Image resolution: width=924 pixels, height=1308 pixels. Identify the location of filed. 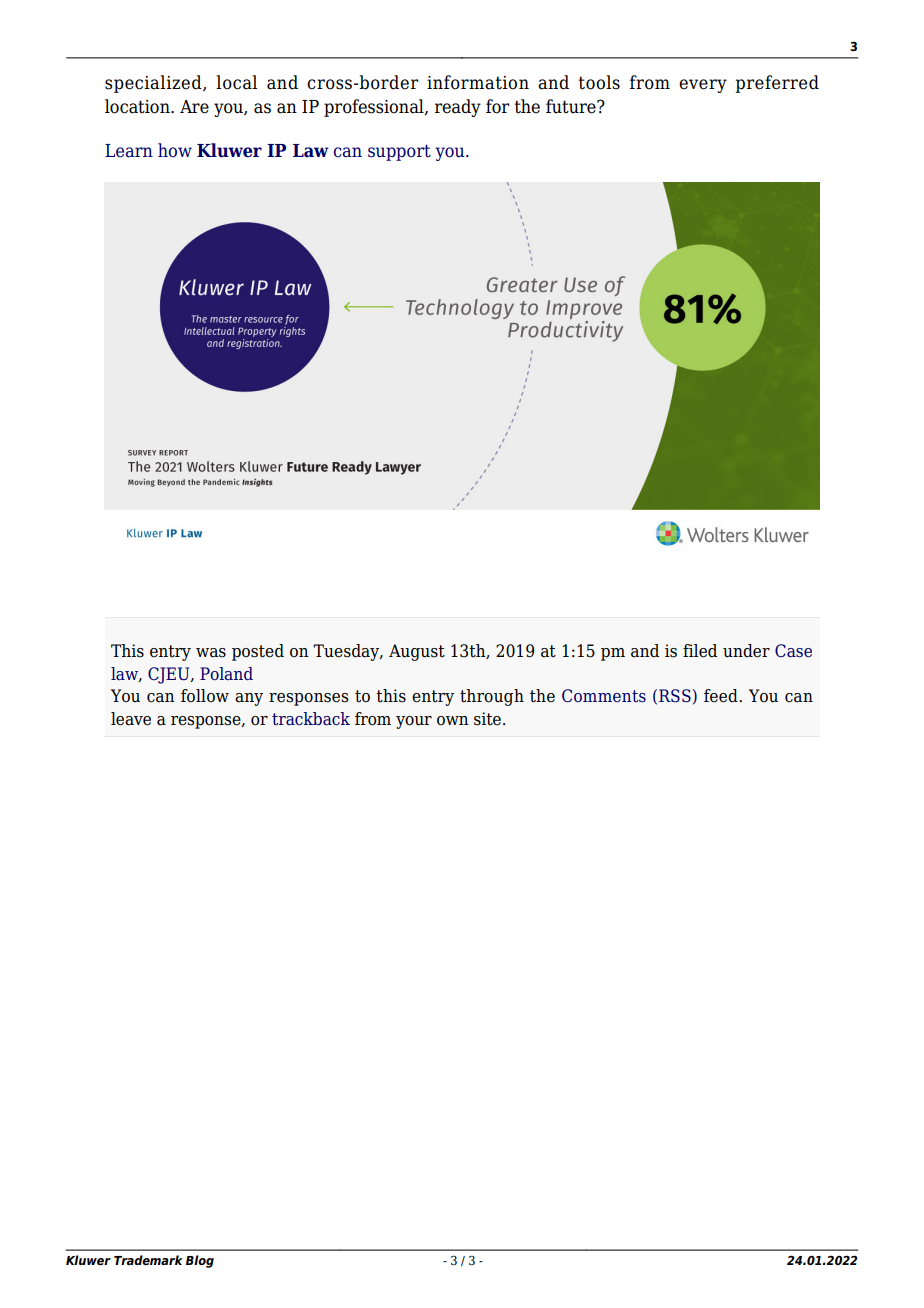
(700, 651).
